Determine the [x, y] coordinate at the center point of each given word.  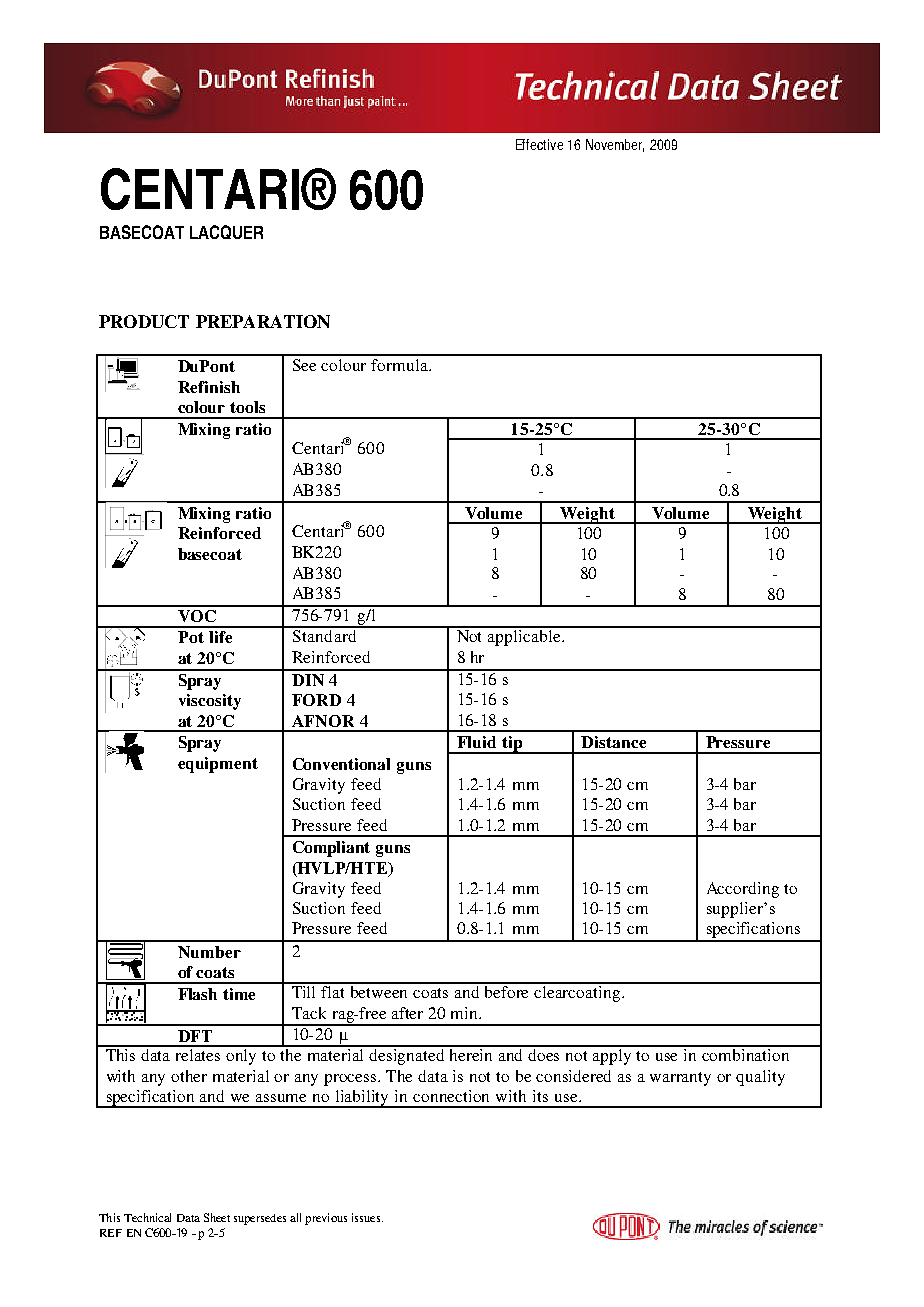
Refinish [209, 387]
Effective [539, 144]
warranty [680, 1079]
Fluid [476, 742]
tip [512, 745]
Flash [197, 994]
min [466, 1013]
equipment [218, 765]
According [743, 890]
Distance [613, 742]
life [220, 637]
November [615, 145]
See [304, 365]
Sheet [217, 1217]
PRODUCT [144, 321]
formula [400, 365]
